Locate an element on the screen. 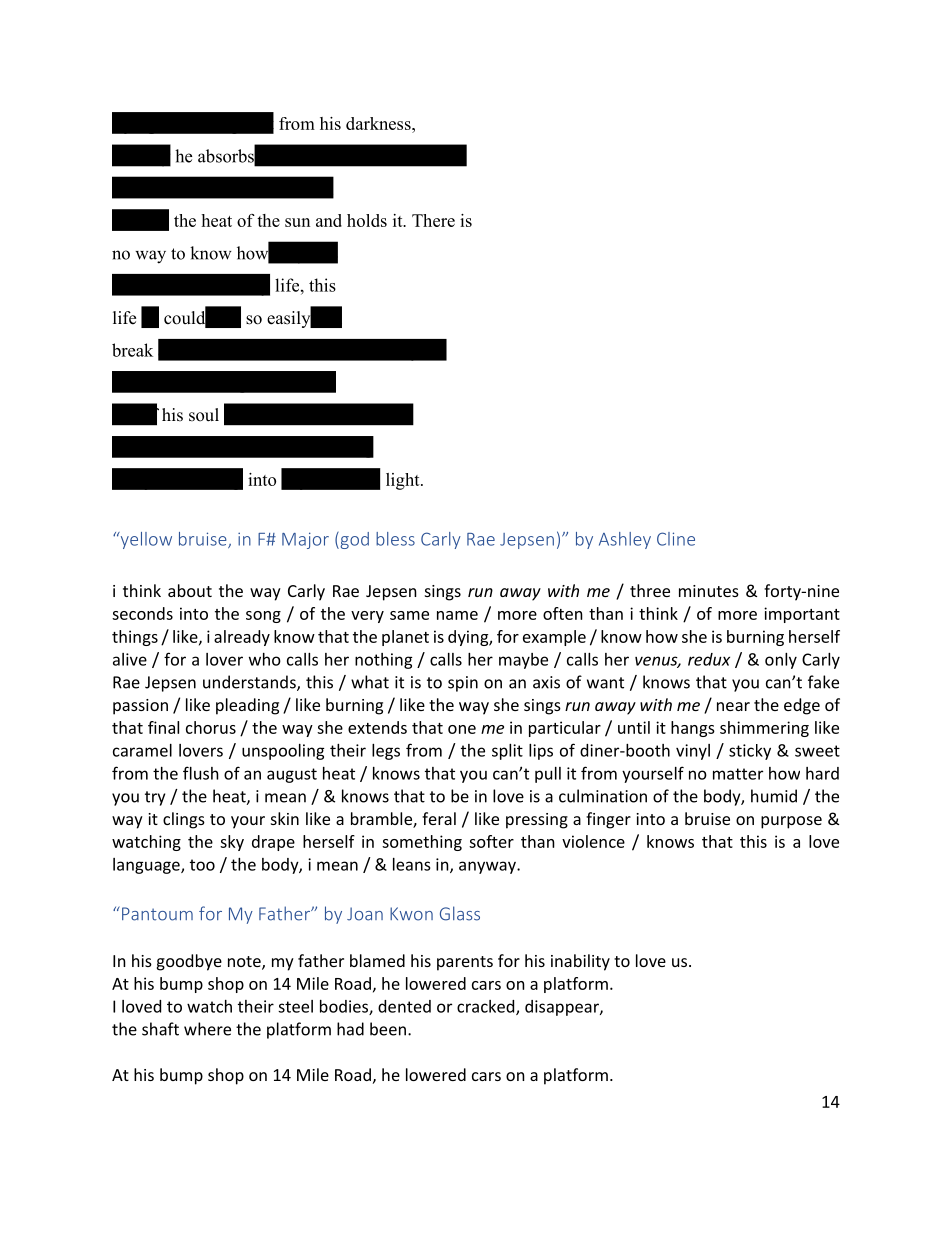  There is located at coordinates (433, 220).
